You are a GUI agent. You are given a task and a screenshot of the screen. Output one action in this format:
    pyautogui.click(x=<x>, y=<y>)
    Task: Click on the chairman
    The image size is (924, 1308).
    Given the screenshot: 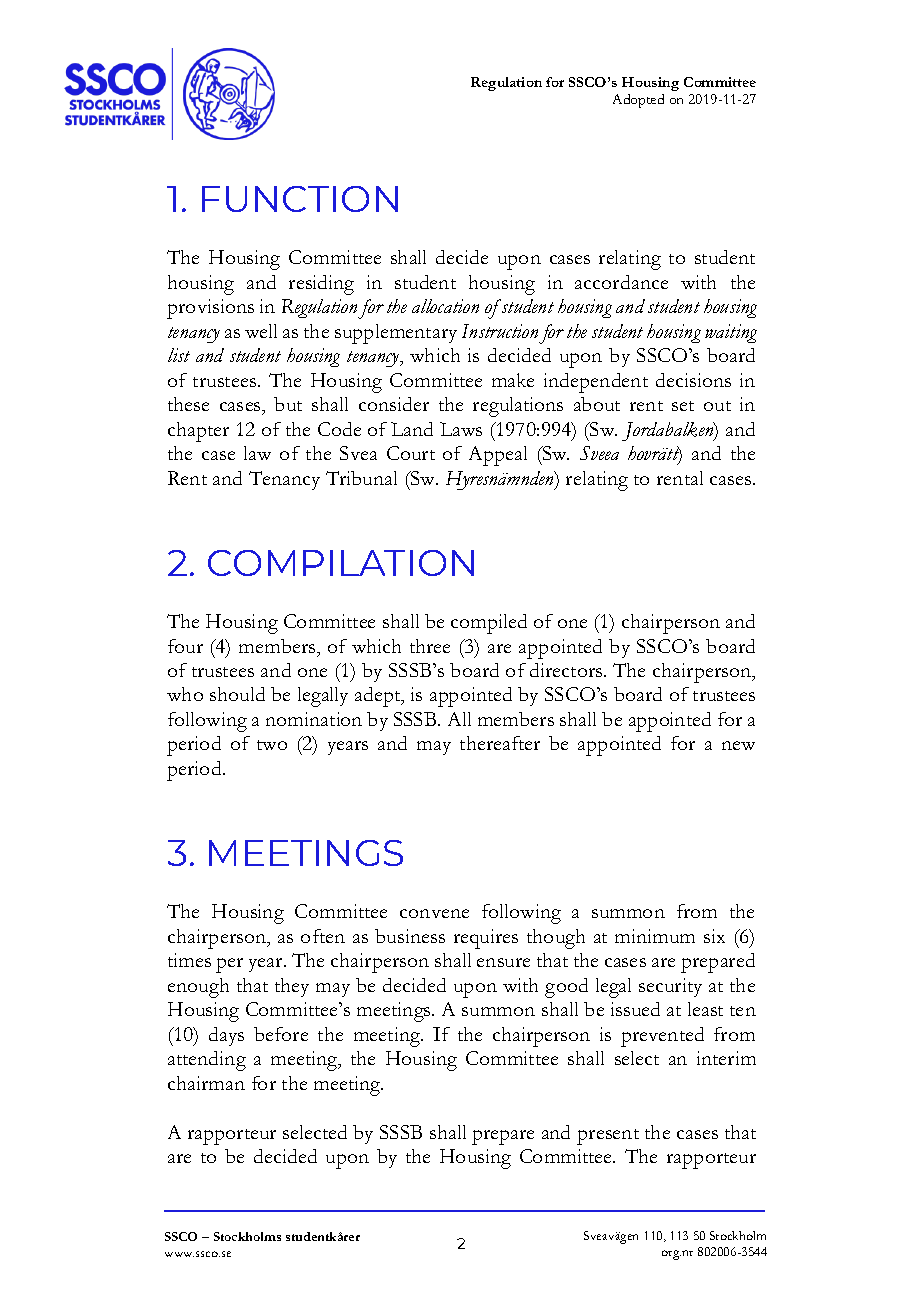 What is the action you would take?
    pyautogui.click(x=206, y=1083)
